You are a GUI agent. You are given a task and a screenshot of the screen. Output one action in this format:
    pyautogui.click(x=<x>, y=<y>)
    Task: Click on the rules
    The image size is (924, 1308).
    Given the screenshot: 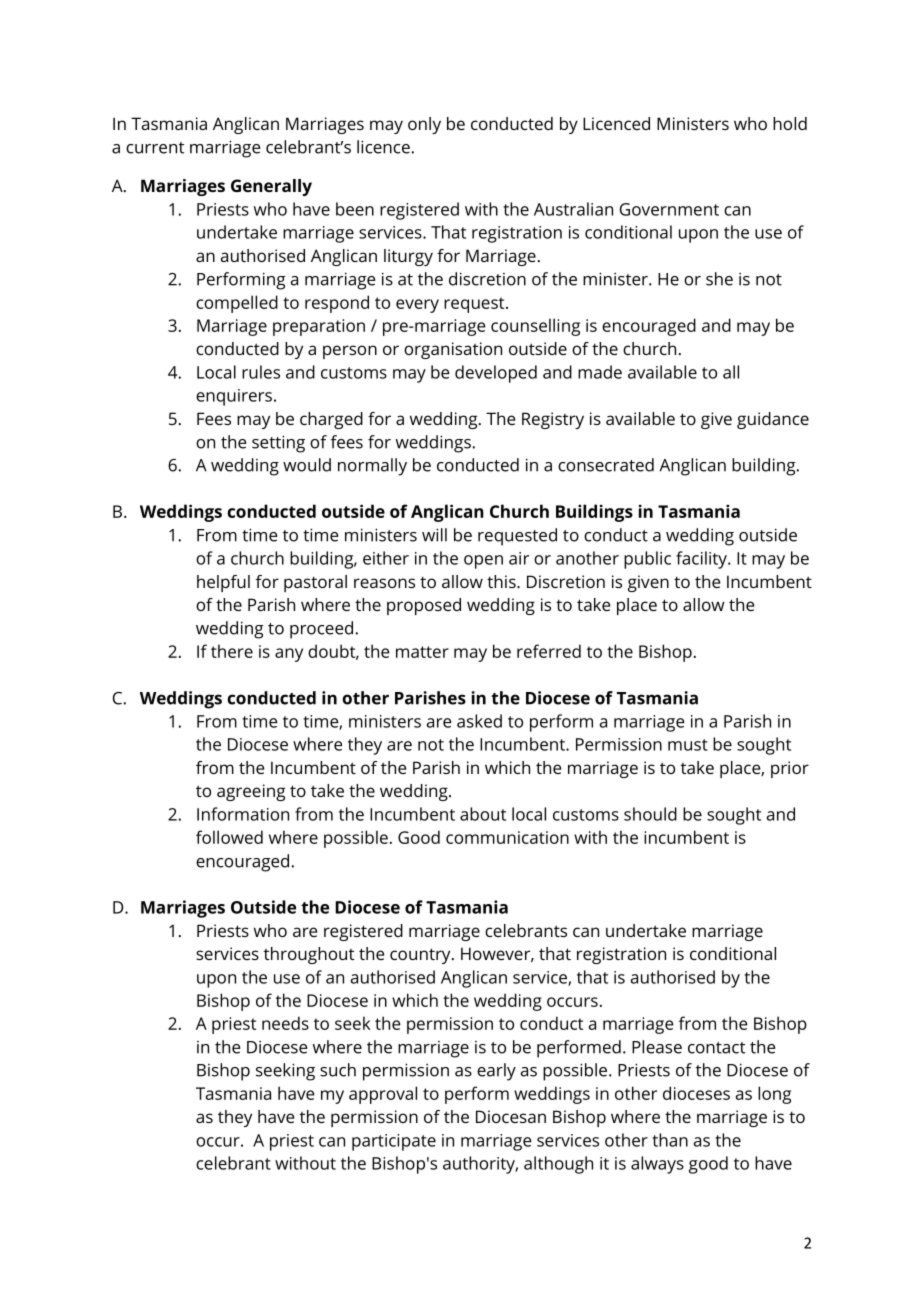 What is the action you would take?
    pyautogui.click(x=261, y=372)
